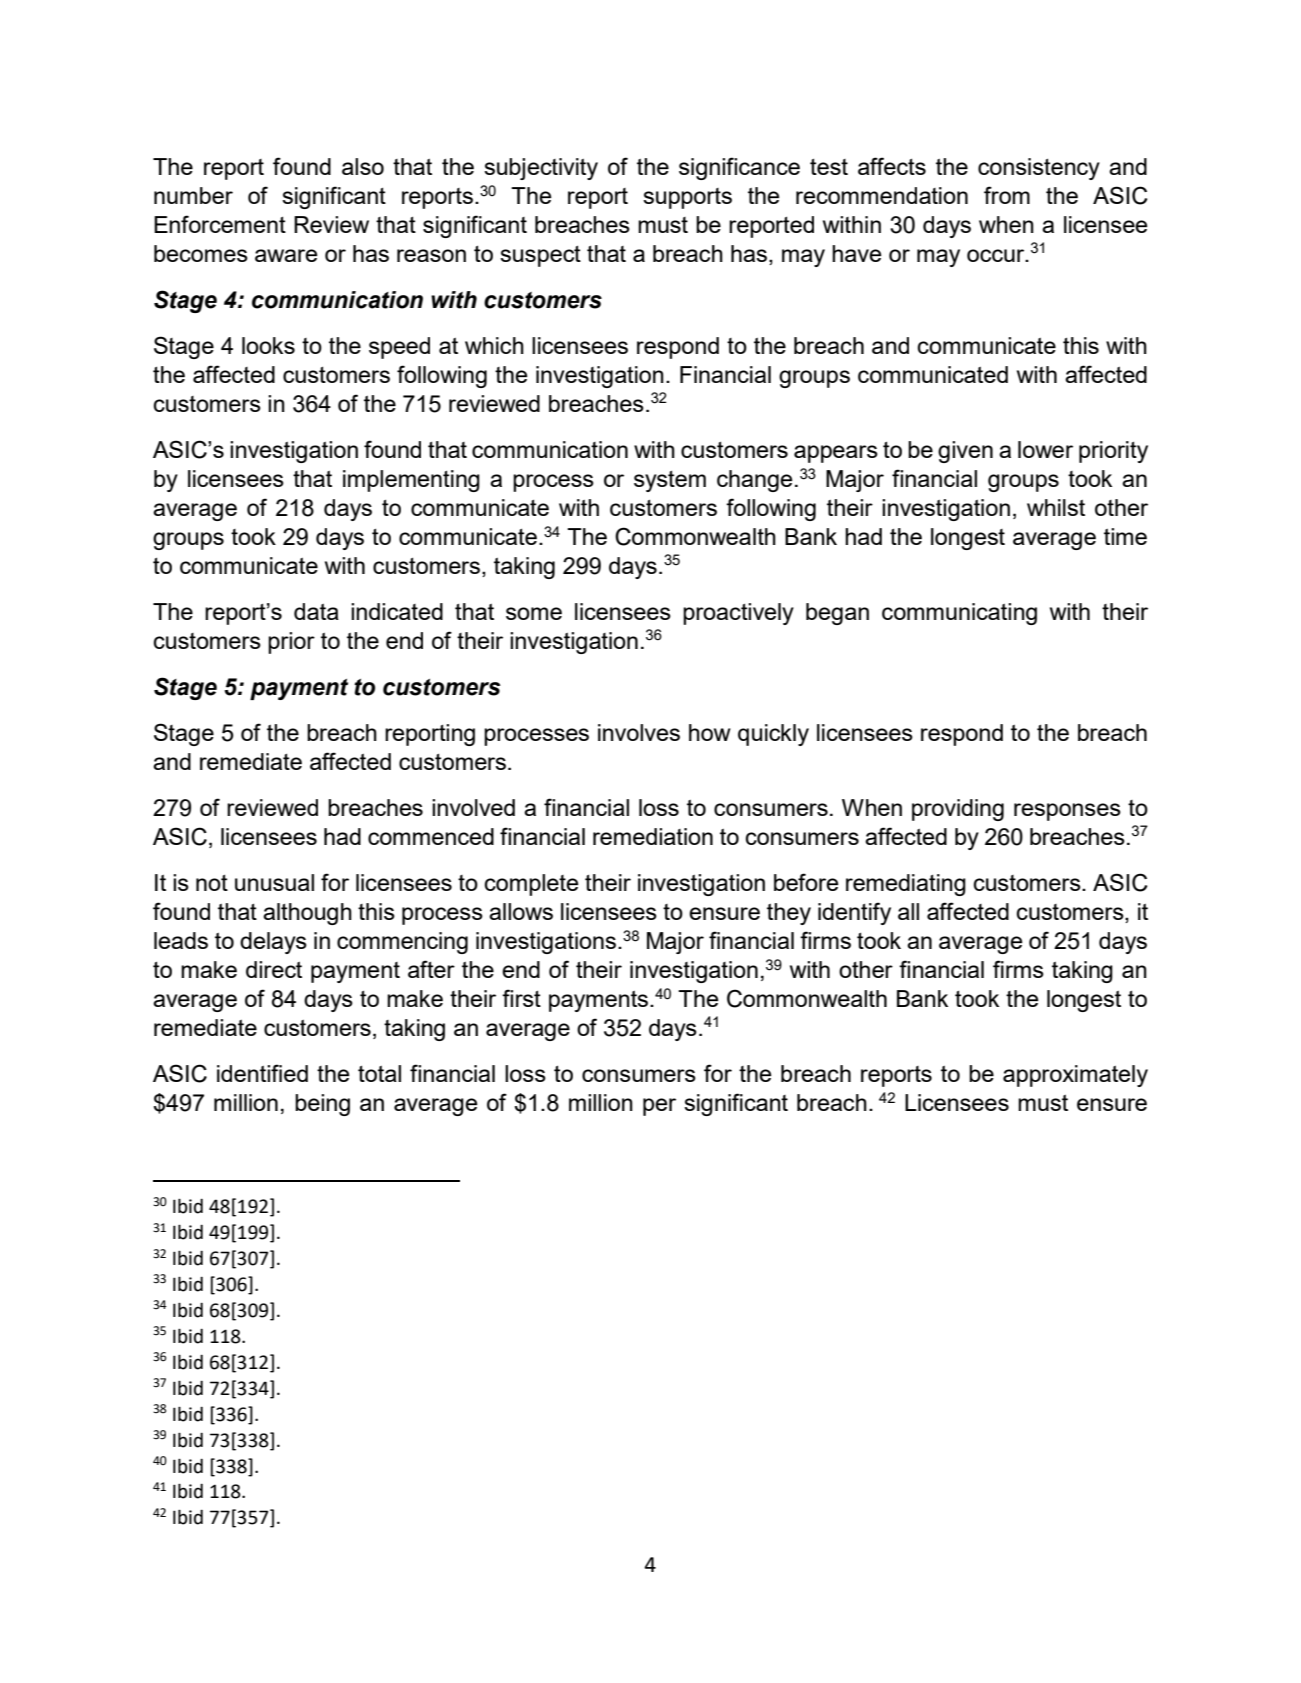 This image has width=1301, height=1683. Describe the element at coordinates (653, 836) in the image. I see `remediation` at that location.
